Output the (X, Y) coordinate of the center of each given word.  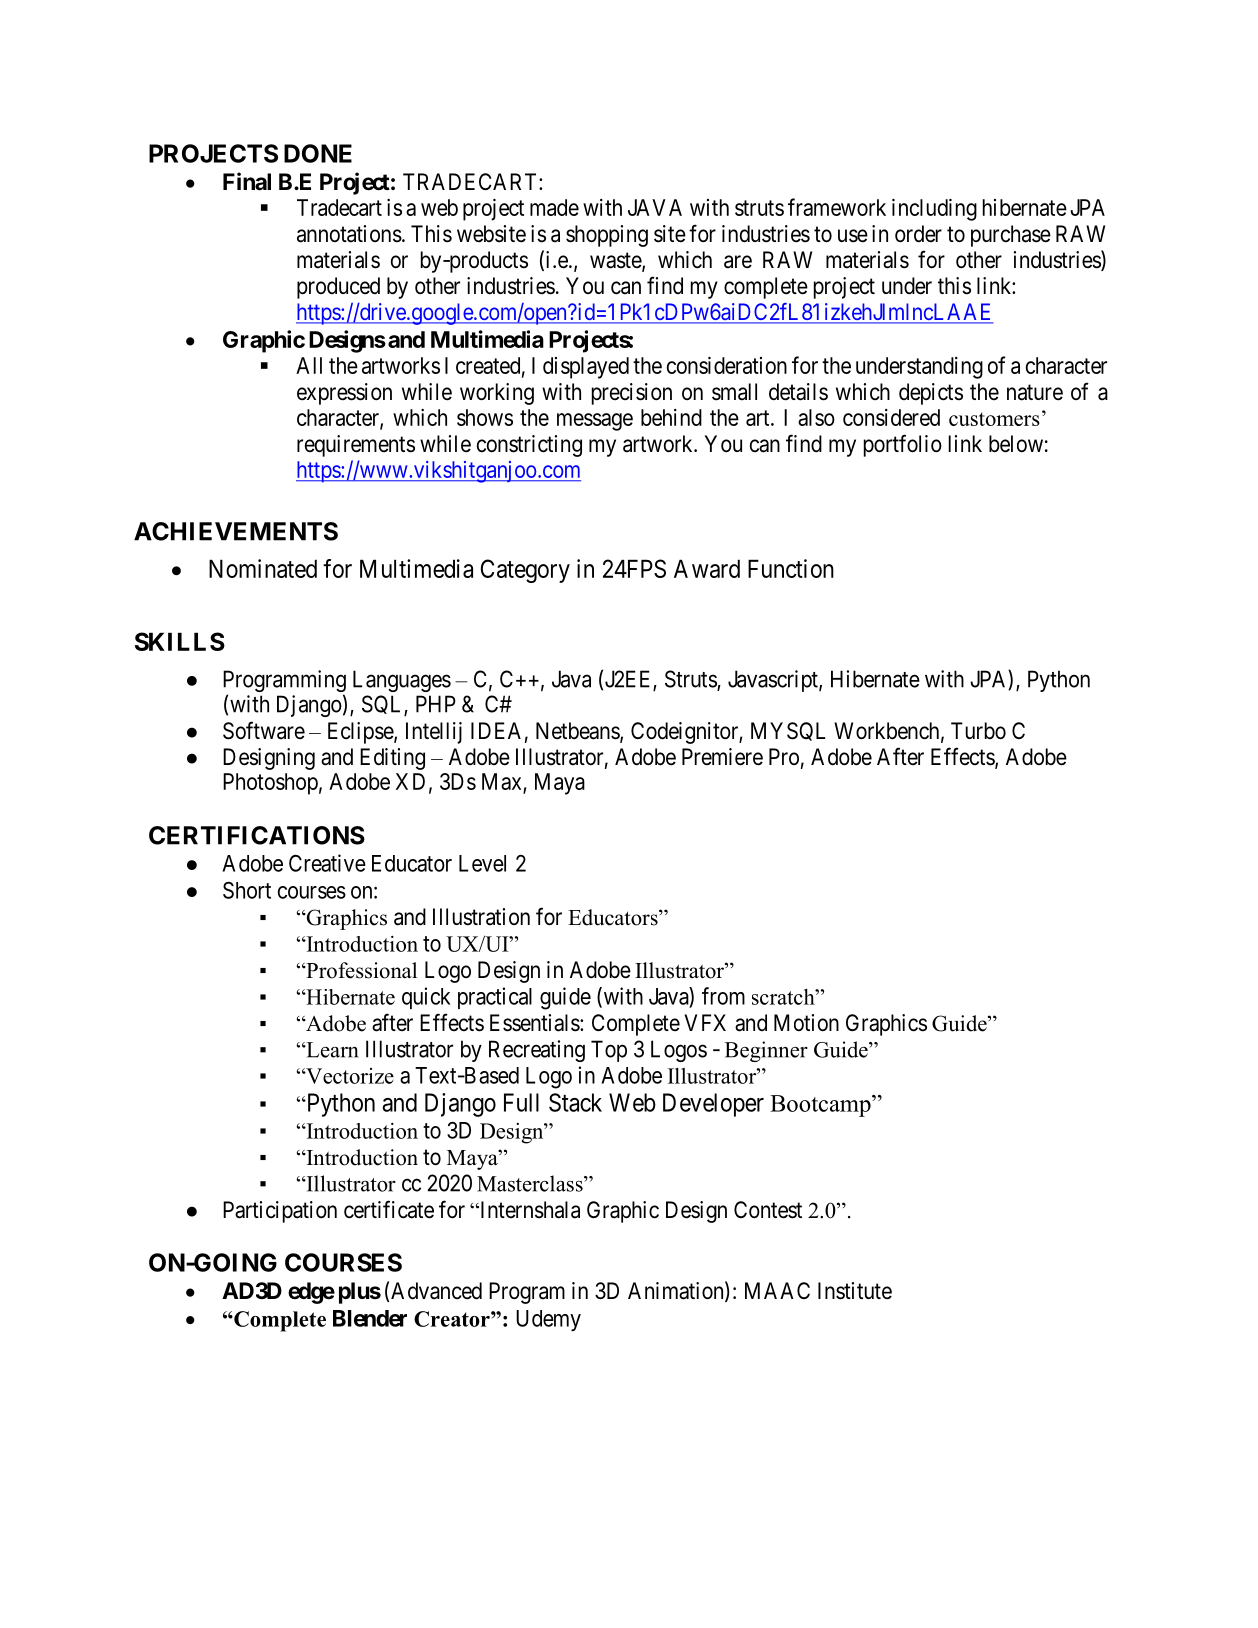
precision (632, 394)
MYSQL (788, 731)
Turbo (978, 731)
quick (426, 998)
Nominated (263, 568)
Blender (370, 1318)
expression (344, 394)
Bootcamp (821, 1106)
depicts (931, 394)
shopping (607, 236)
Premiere (722, 757)
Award (707, 568)
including (934, 210)
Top (609, 1051)
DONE (318, 153)
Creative (327, 863)
